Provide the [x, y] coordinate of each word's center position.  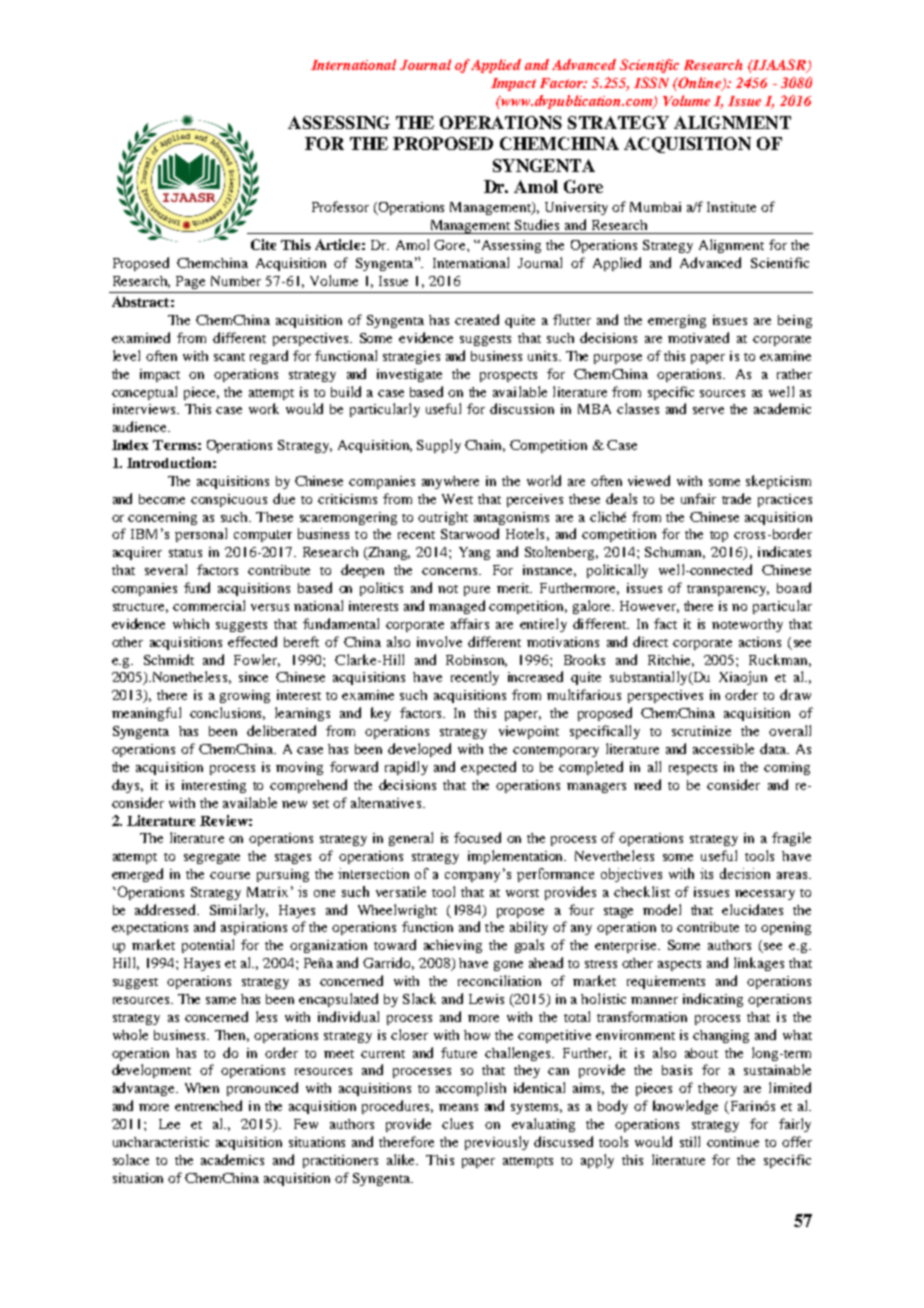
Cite [263, 244]
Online [700, 84]
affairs [470, 623]
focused [477, 837]
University [576, 208]
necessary [765, 895]
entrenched [208, 1105]
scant [229, 357]
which [191, 624]
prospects [508, 376]
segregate [212, 858]
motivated [698, 337]
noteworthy [747, 625]
